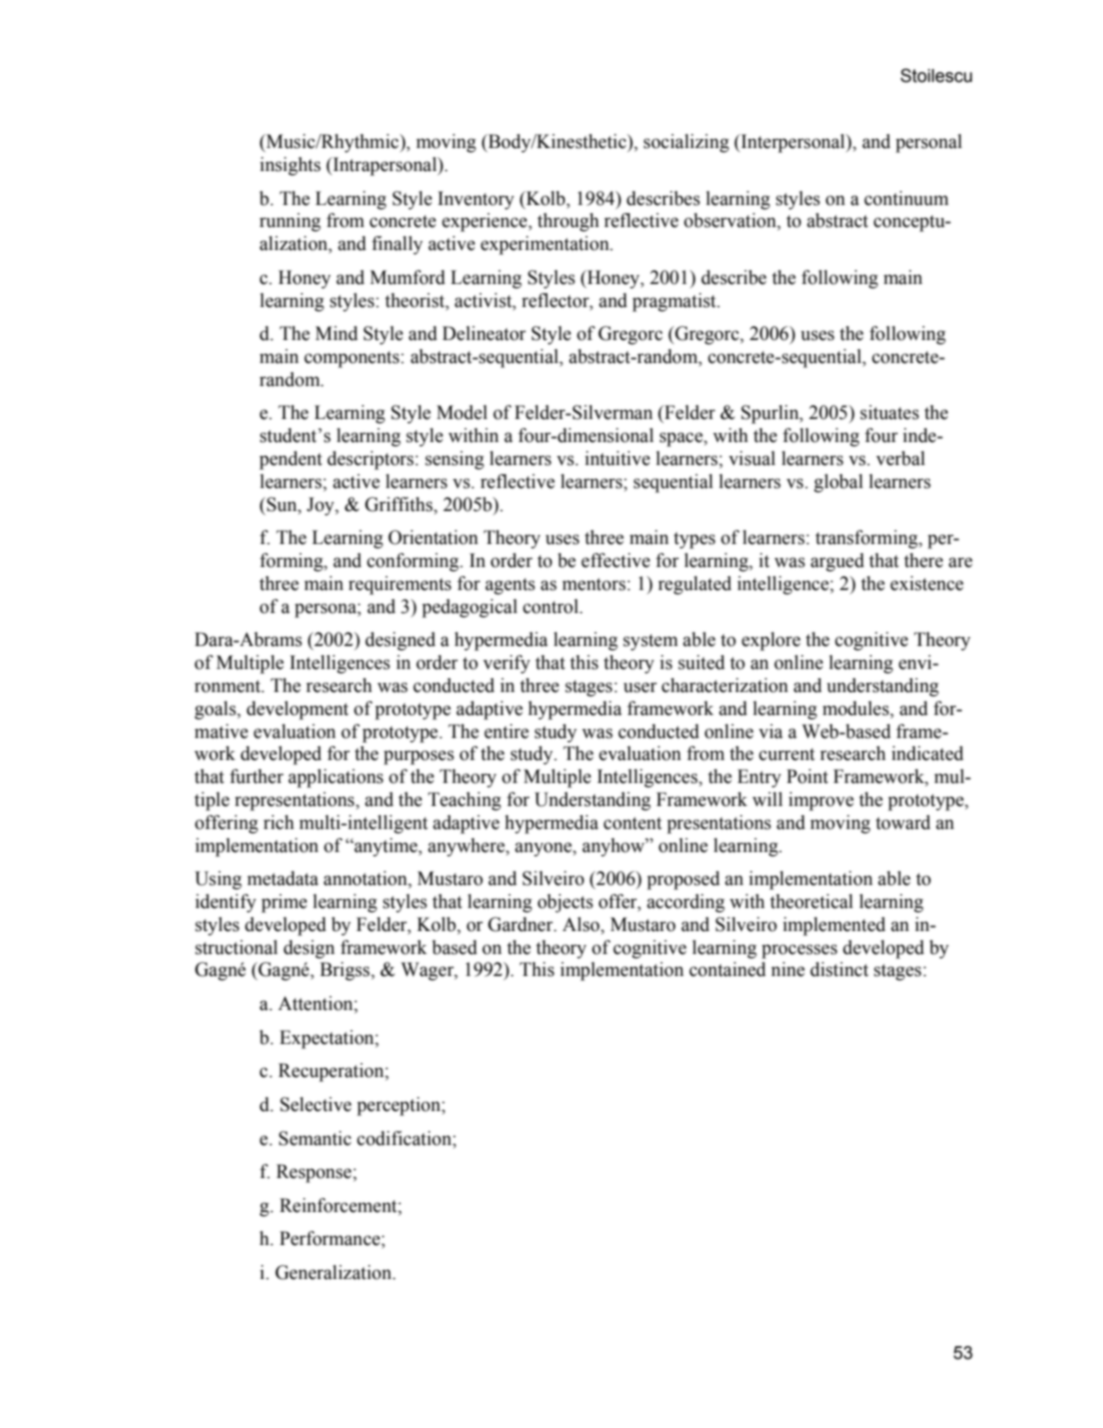  What do you see at coordinates (284, 903) in the page?
I see `prime` at bounding box center [284, 903].
